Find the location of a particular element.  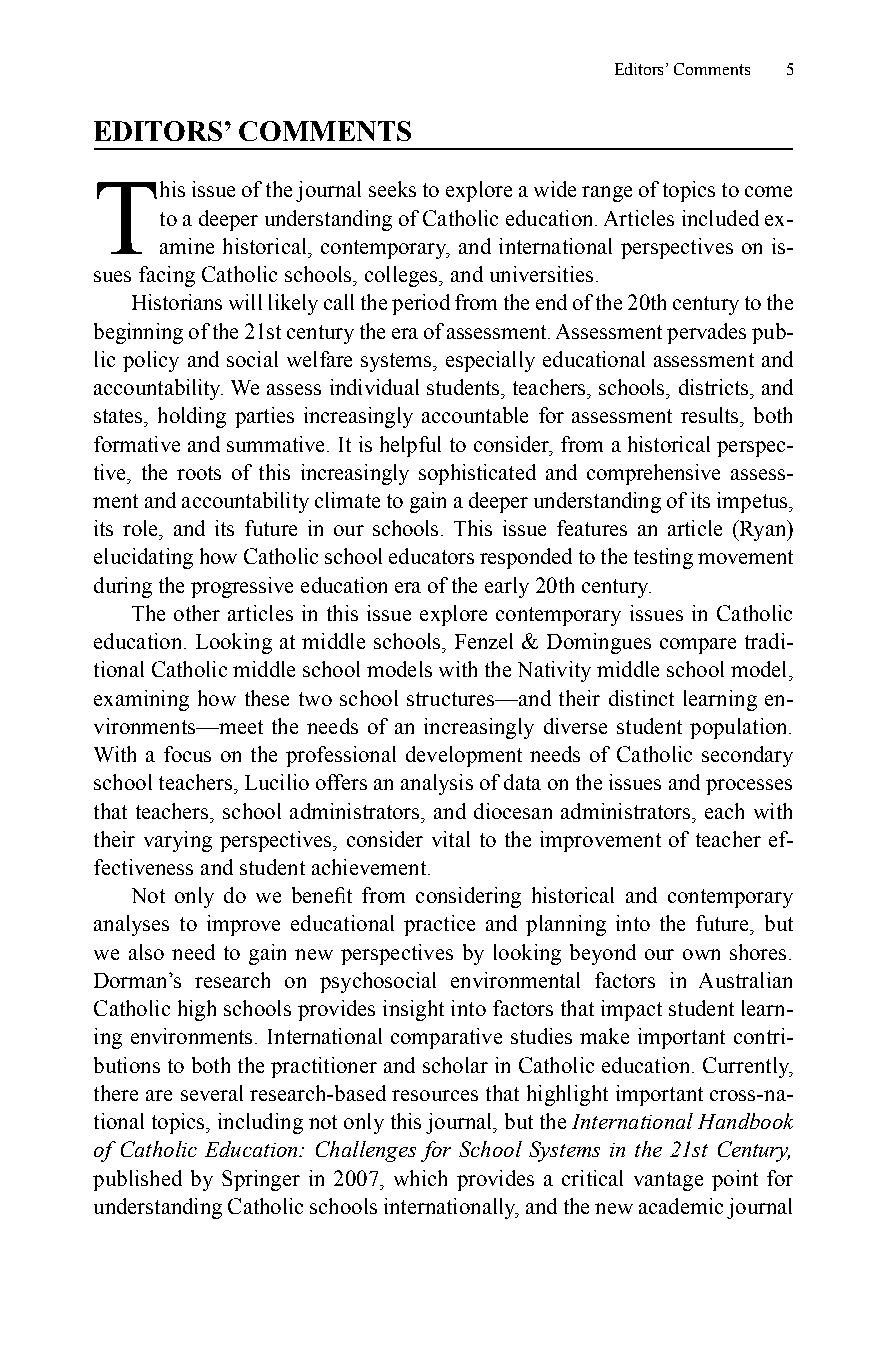

testing is located at coordinates (663, 558).
